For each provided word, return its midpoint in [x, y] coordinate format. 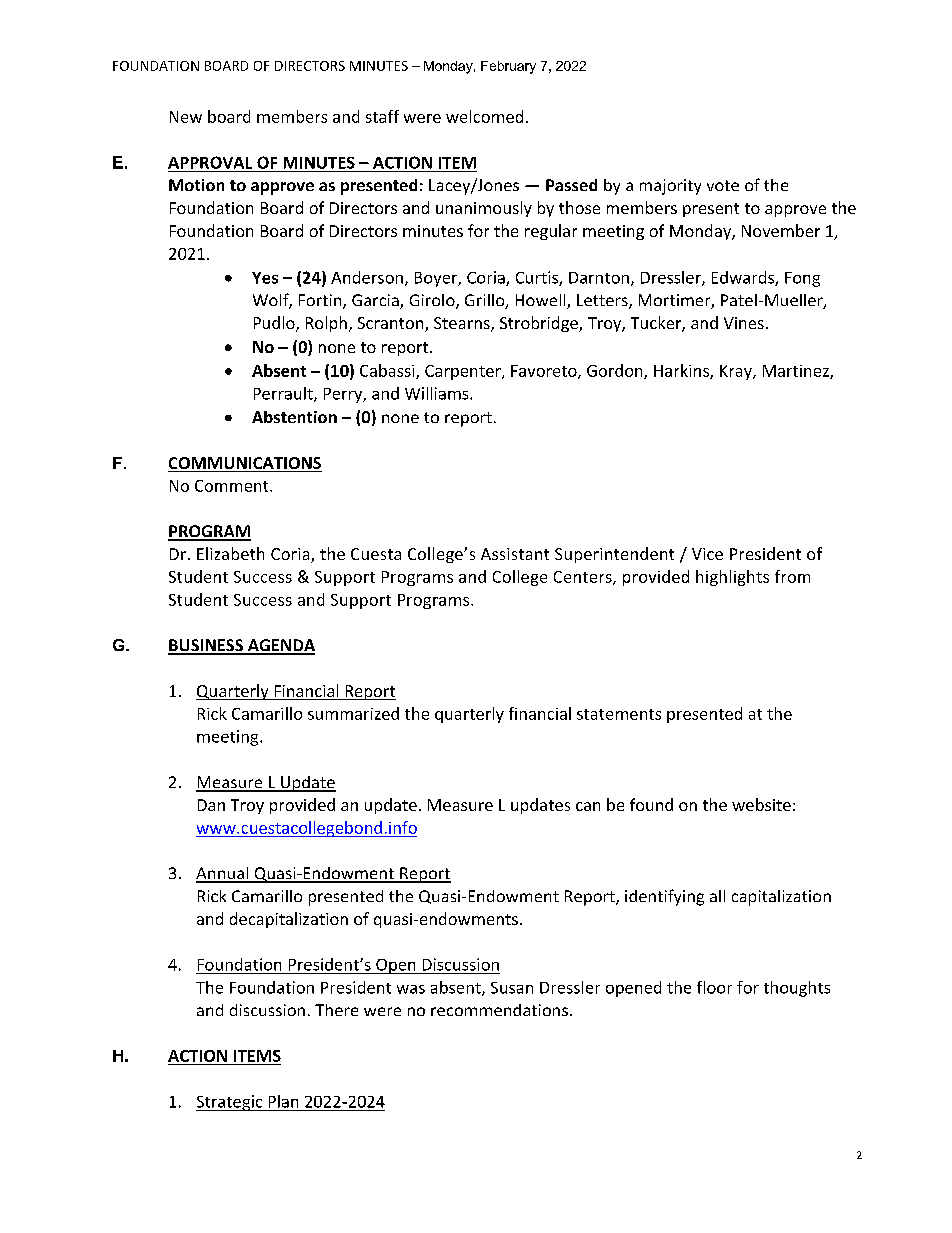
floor [714, 987]
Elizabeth [230, 553]
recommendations [499, 1010]
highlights [732, 578]
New [186, 117]
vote [723, 185]
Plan [283, 1101]
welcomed [484, 116]
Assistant [515, 554]
